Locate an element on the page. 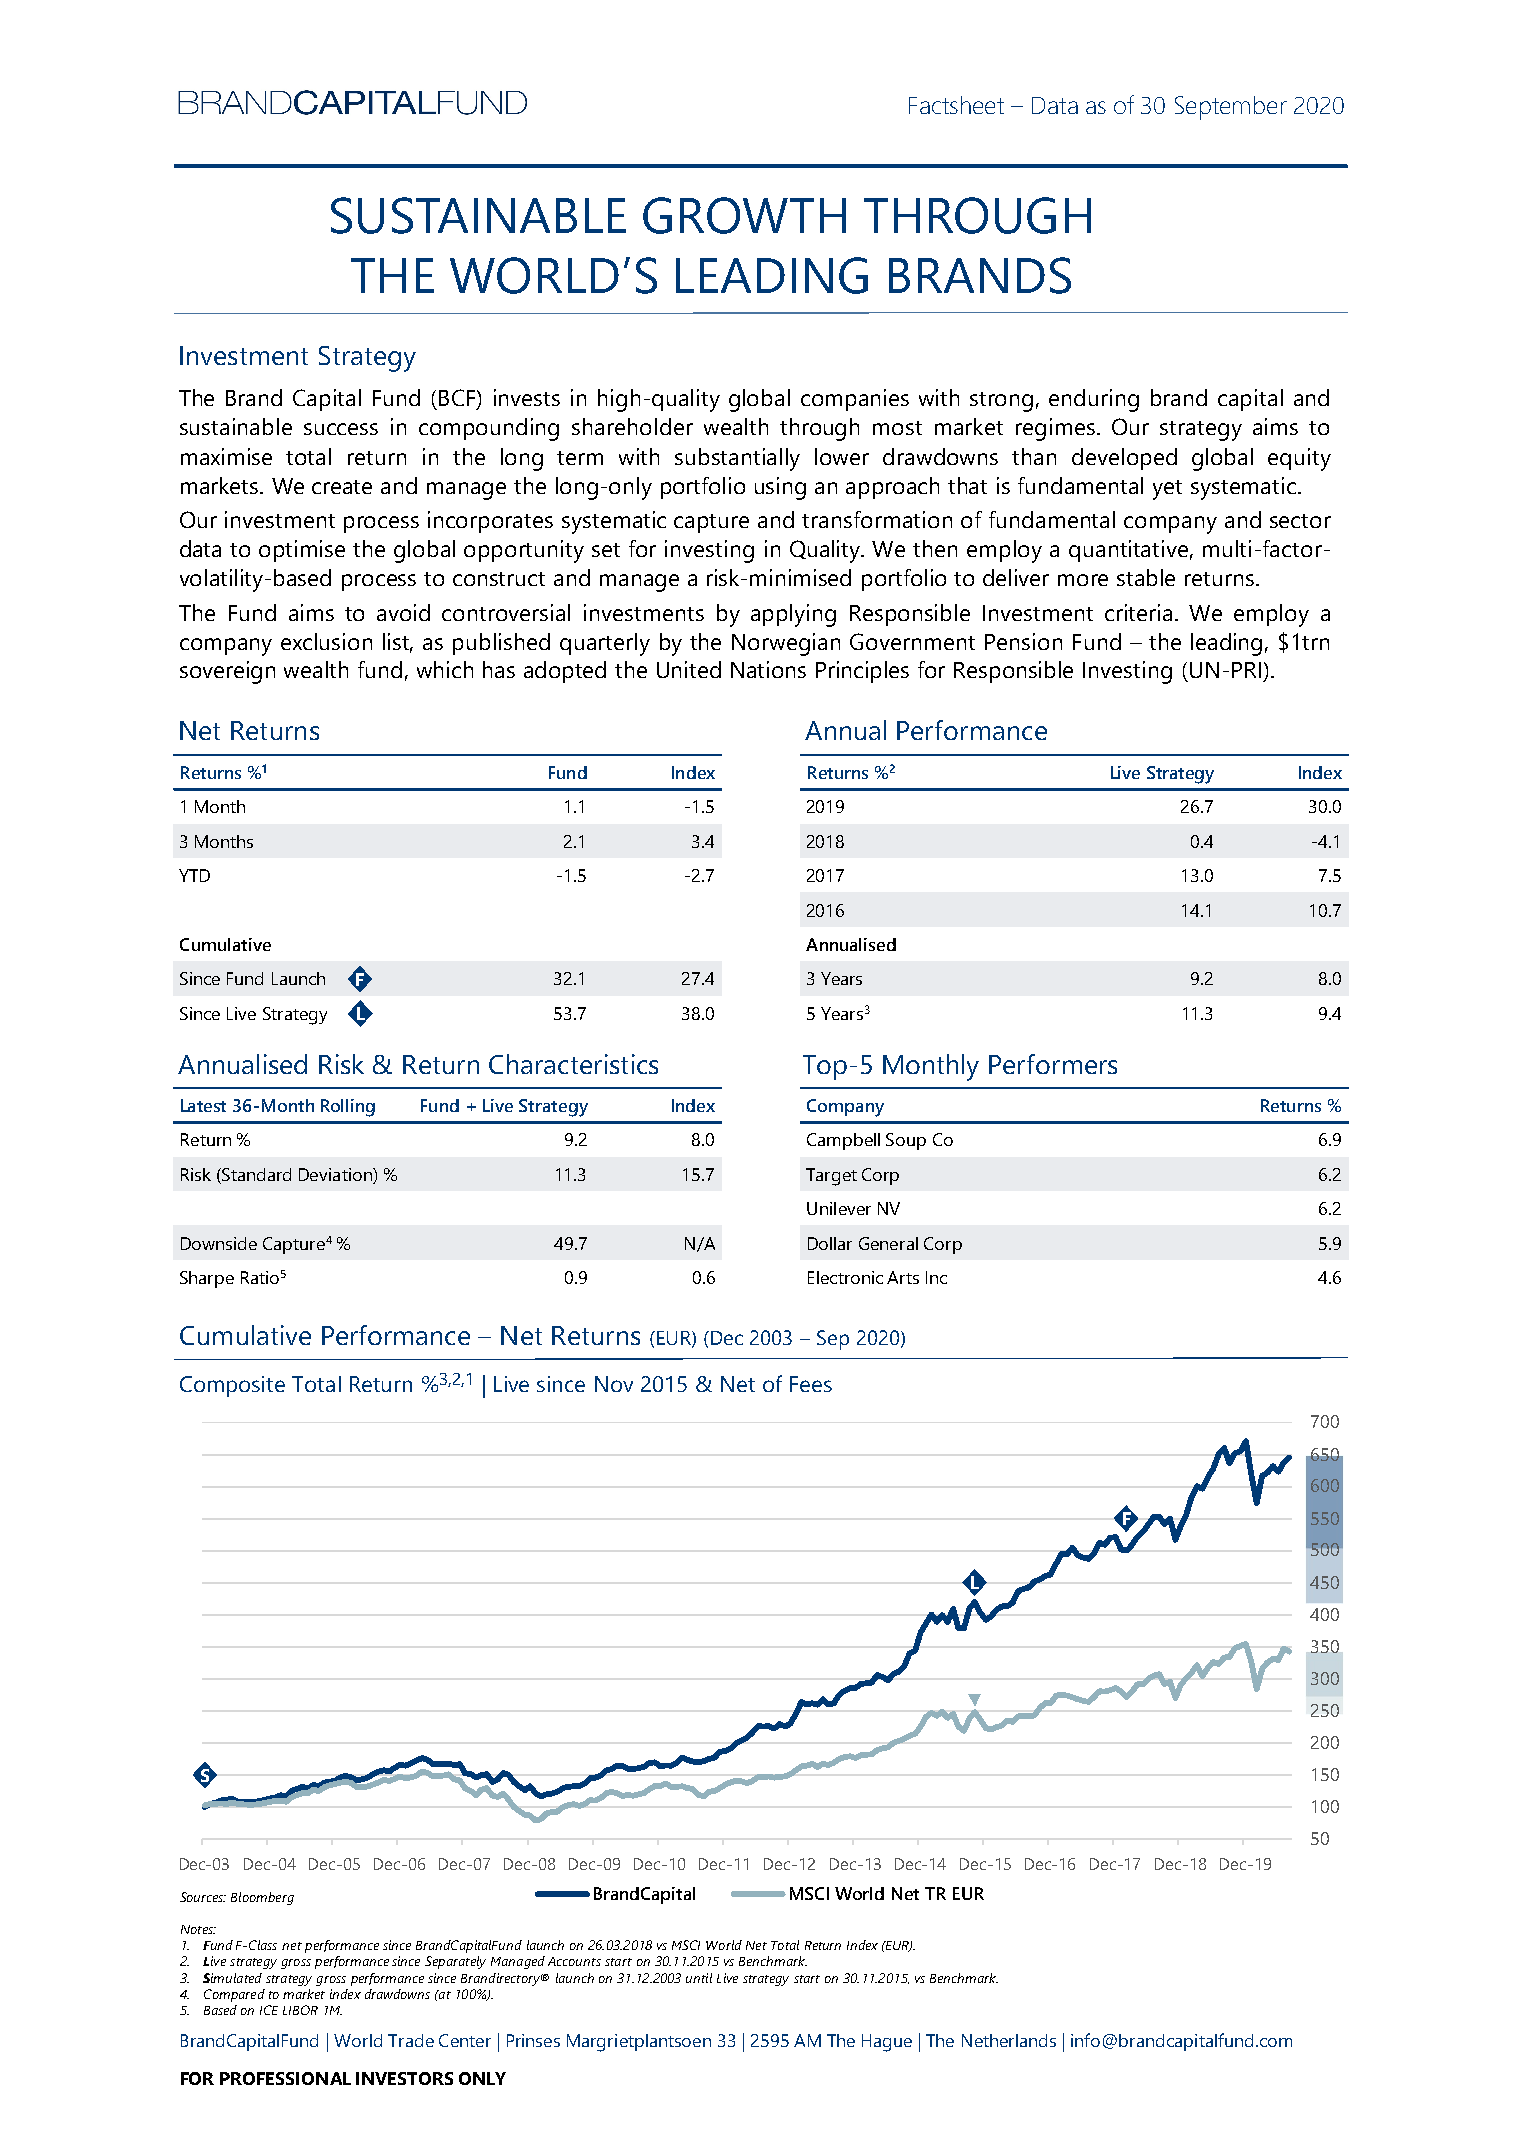  until is located at coordinates (699, 1978).
